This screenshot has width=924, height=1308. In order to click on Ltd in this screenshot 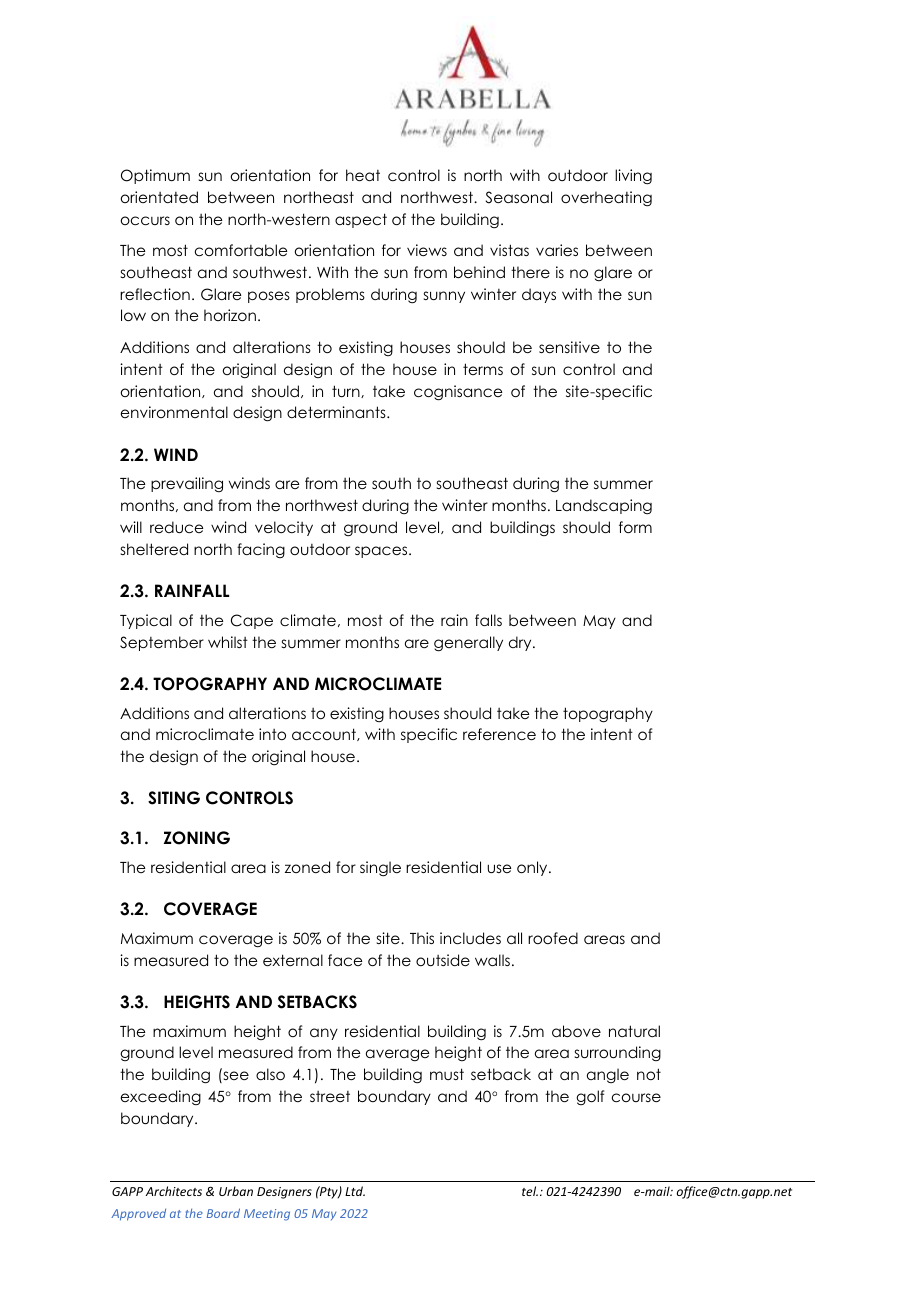, I will do `click(355, 1191)`.
